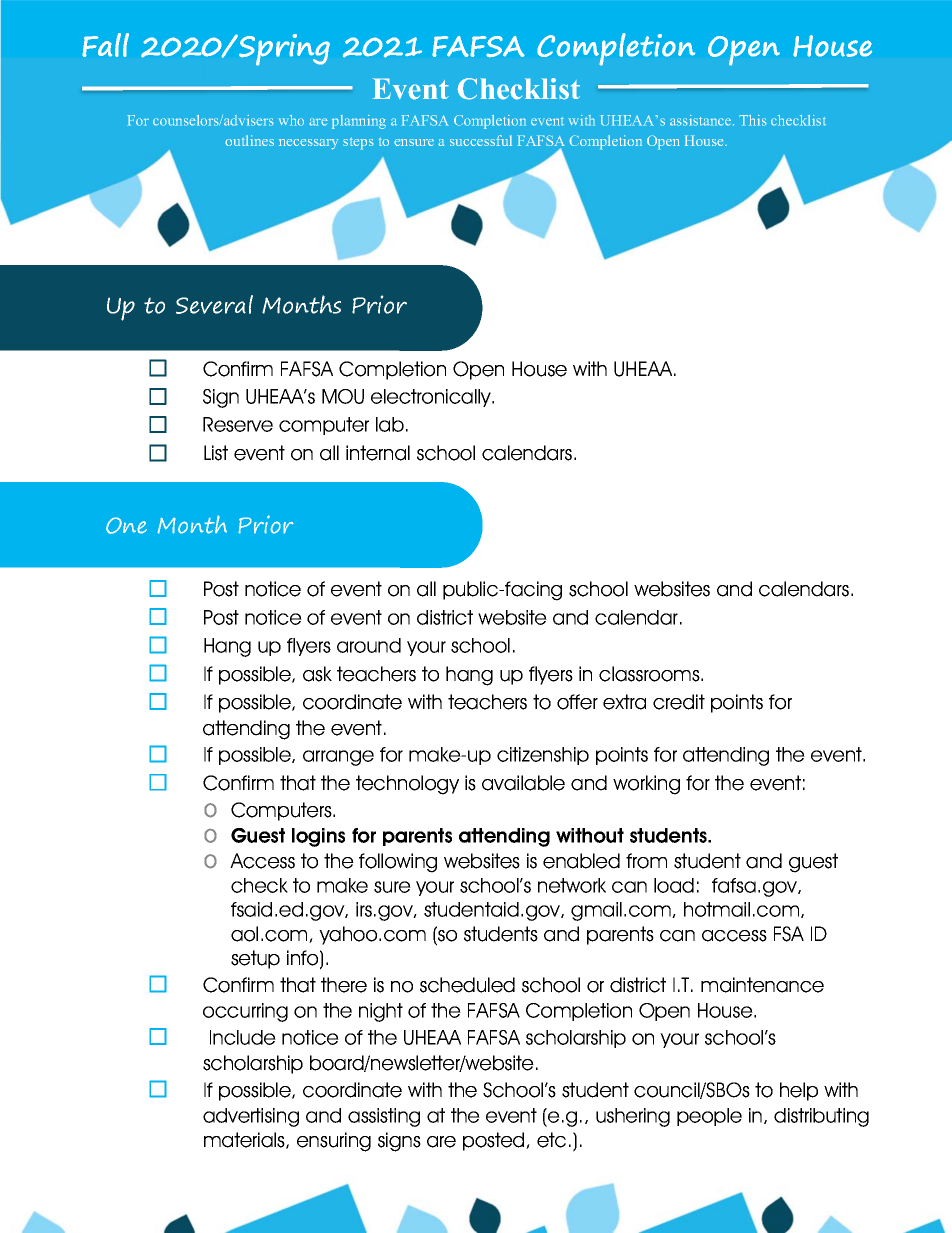 This image has height=1233, width=952. Describe the element at coordinates (650, 674) in the image. I see `classrooms` at that location.
